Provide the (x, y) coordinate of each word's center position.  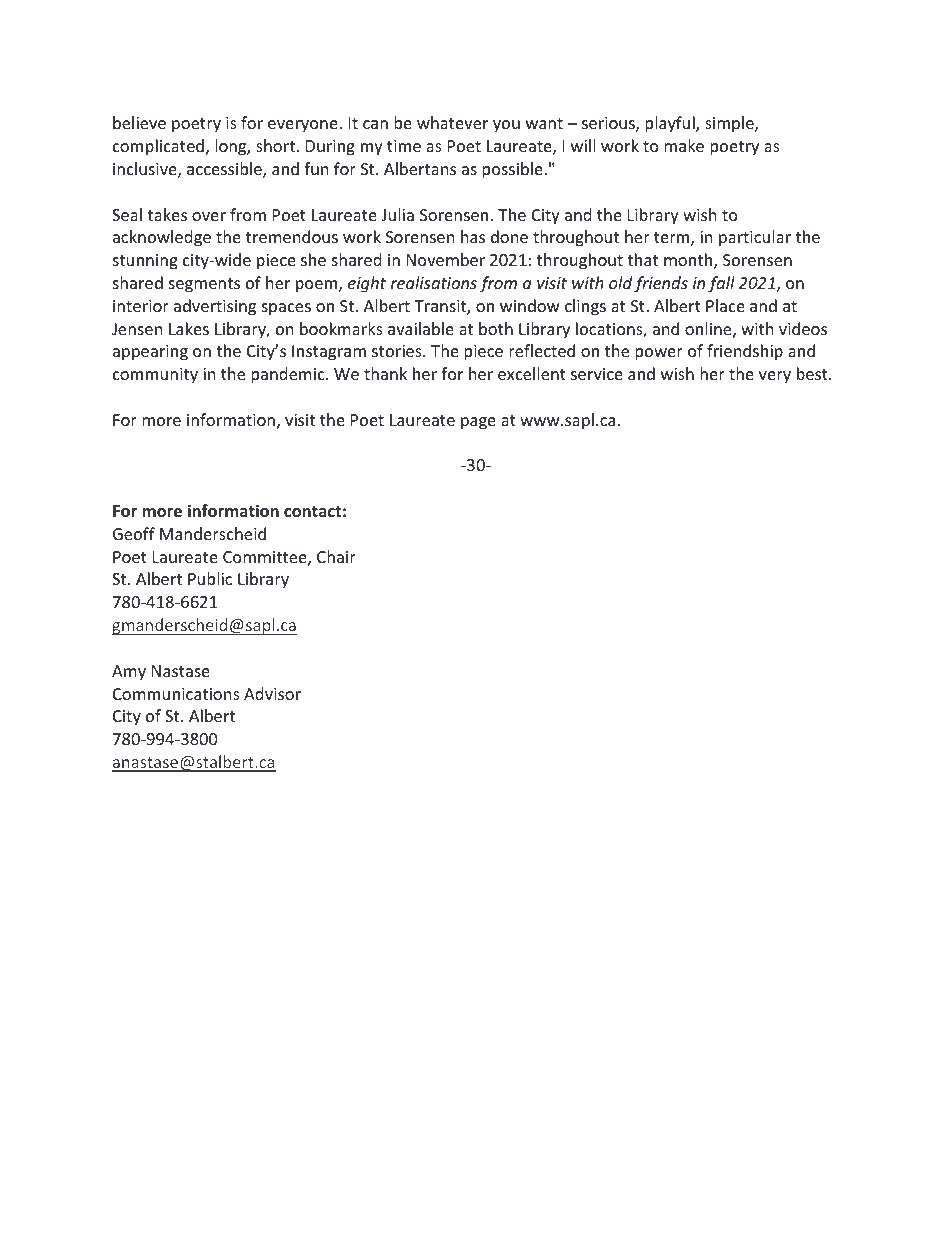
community (155, 376)
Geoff (134, 533)
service (597, 374)
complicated (158, 147)
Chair (336, 556)
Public (210, 578)
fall (721, 284)
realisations (434, 282)
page (478, 423)
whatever (452, 122)
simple (730, 124)
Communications (176, 694)
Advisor (272, 693)
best (813, 373)
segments (204, 285)
